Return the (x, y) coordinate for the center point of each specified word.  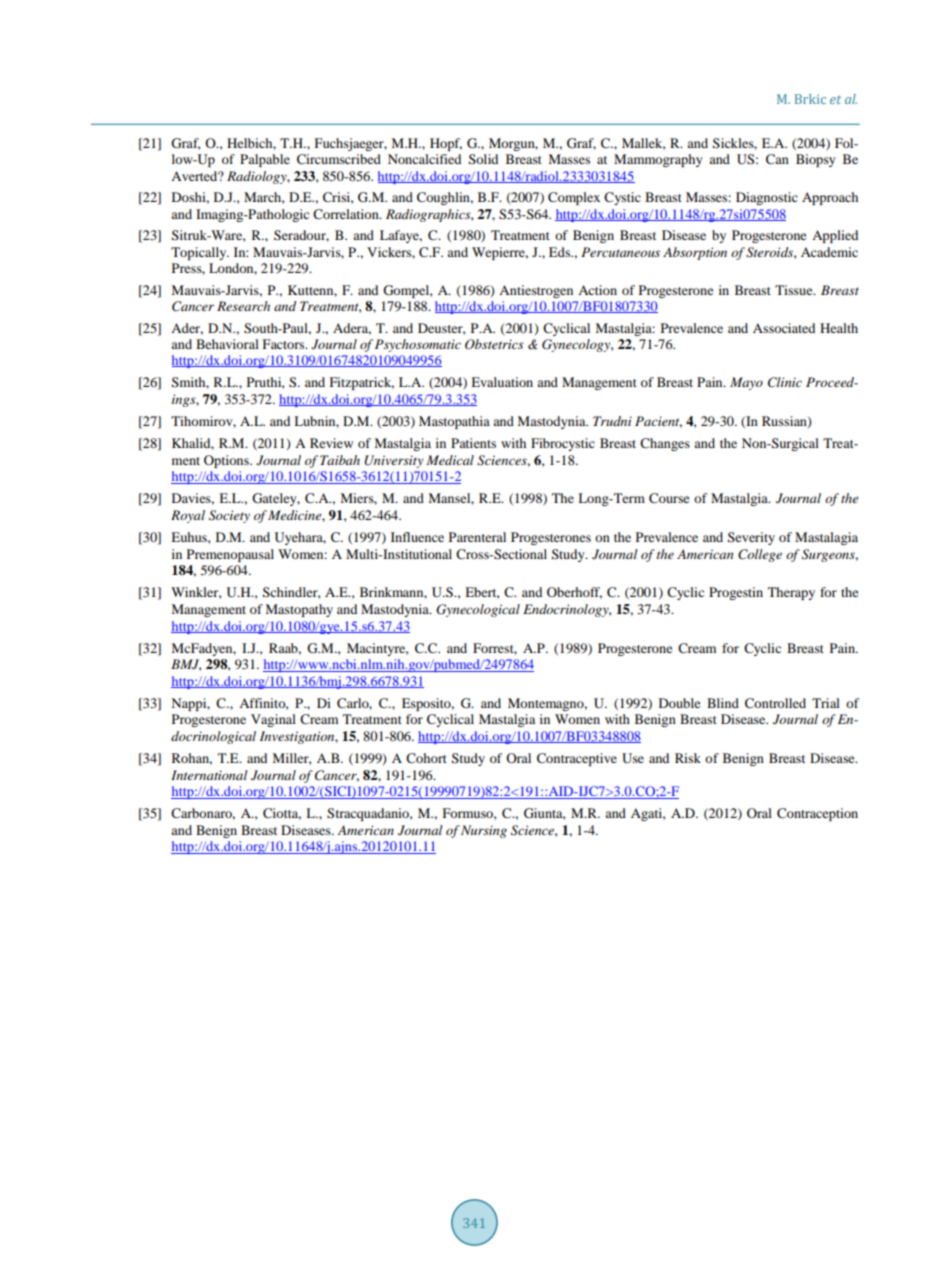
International (209, 775)
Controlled (775, 703)
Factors (284, 344)
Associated (784, 328)
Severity (751, 538)
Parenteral (477, 537)
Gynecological (478, 610)
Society (229, 516)
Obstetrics (494, 344)
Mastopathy (299, 610)
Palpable (265, 160)
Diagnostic (767, 198)
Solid (483, 159)
